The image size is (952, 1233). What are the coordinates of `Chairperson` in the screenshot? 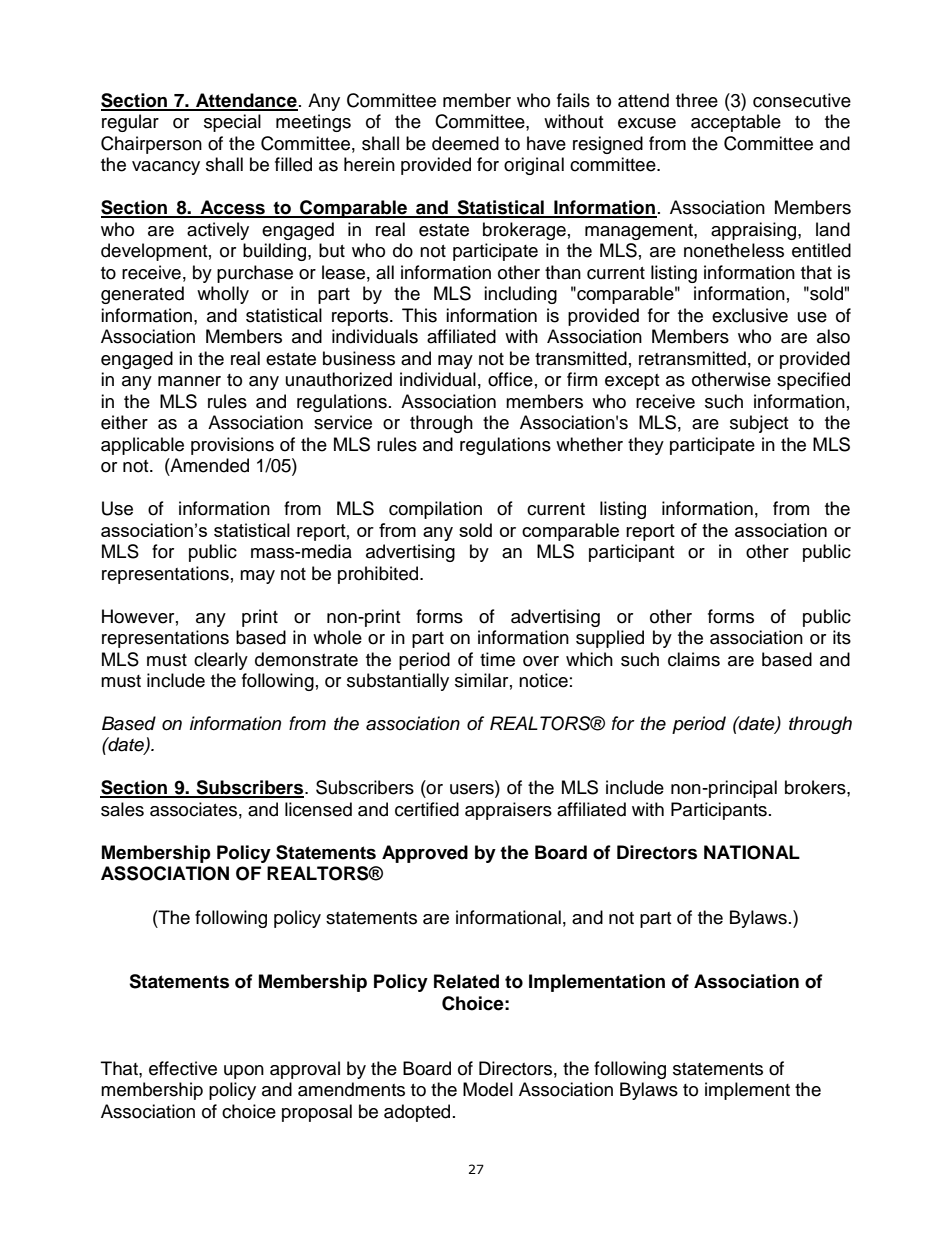 It's located at (151, 145).
